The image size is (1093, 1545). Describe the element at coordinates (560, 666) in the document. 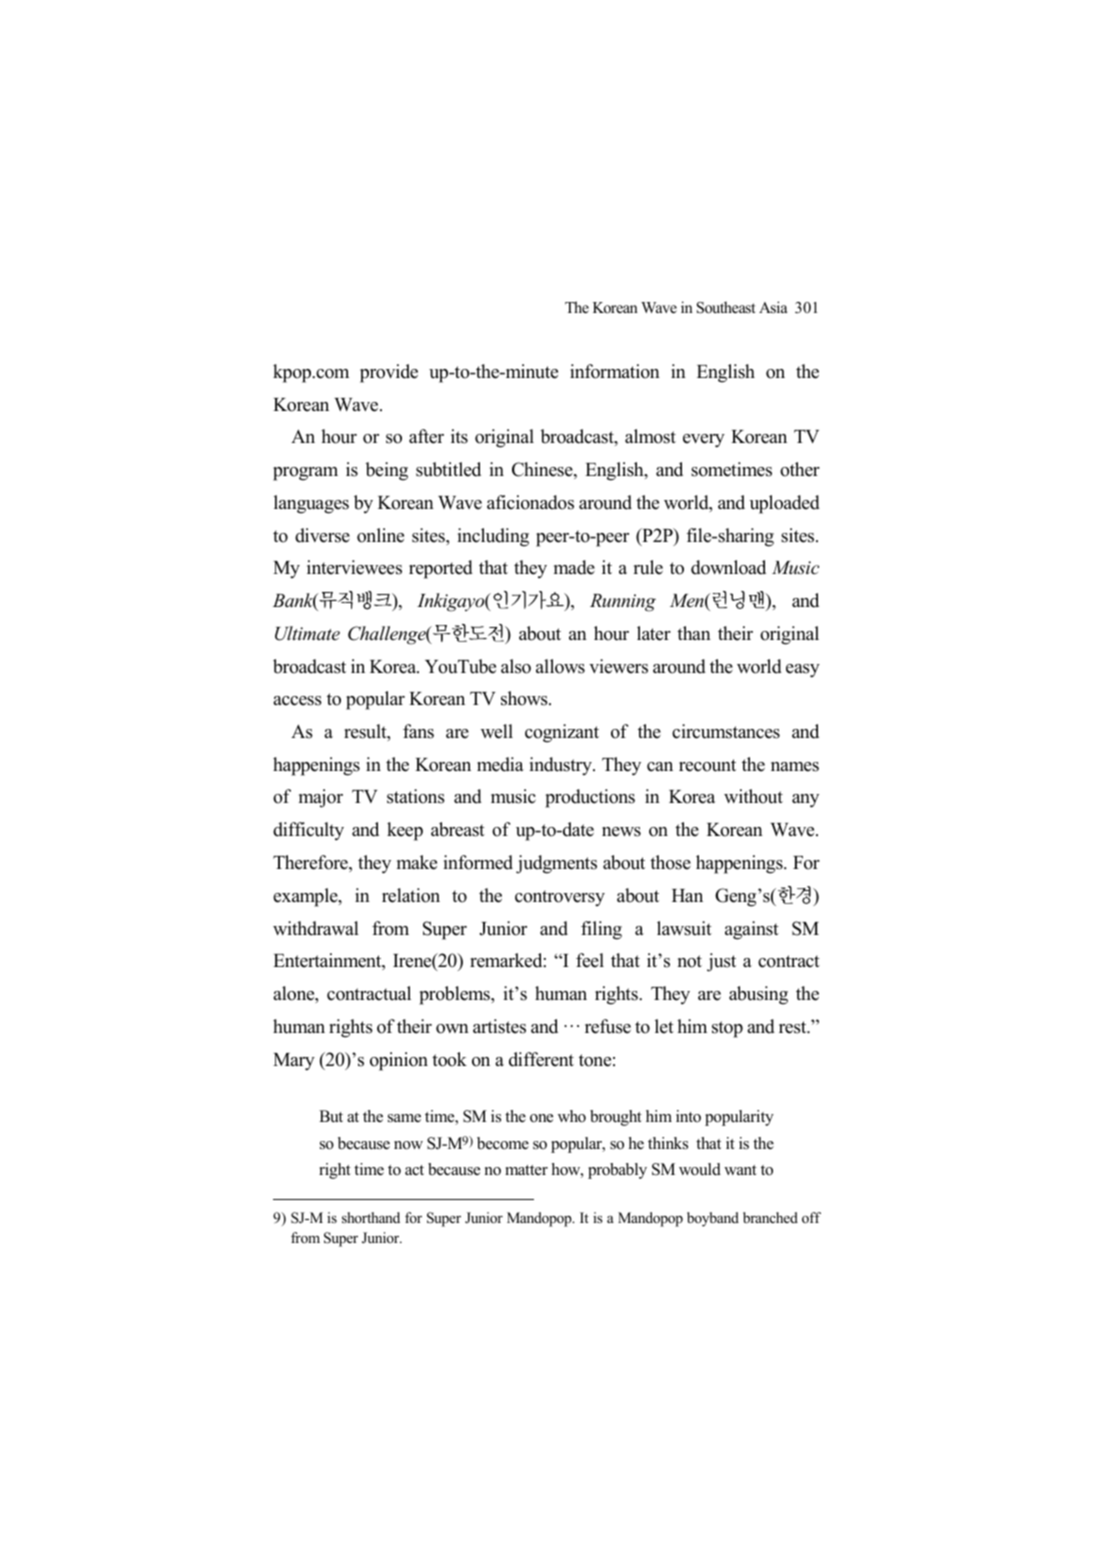

I see `allows` at that location.
